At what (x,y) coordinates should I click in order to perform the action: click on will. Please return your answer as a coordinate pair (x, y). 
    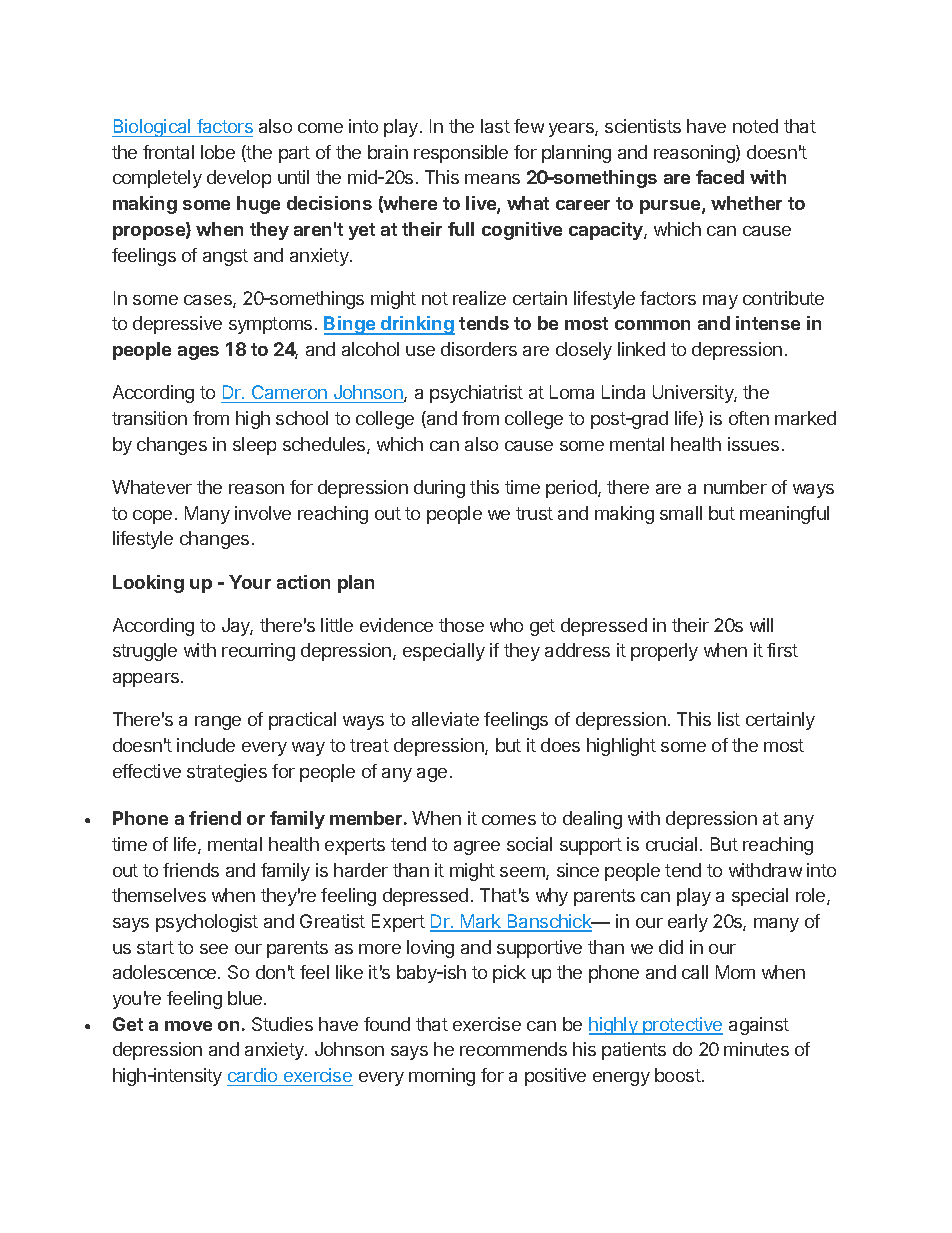
    Looking at the image, I should click on (761, 625).
